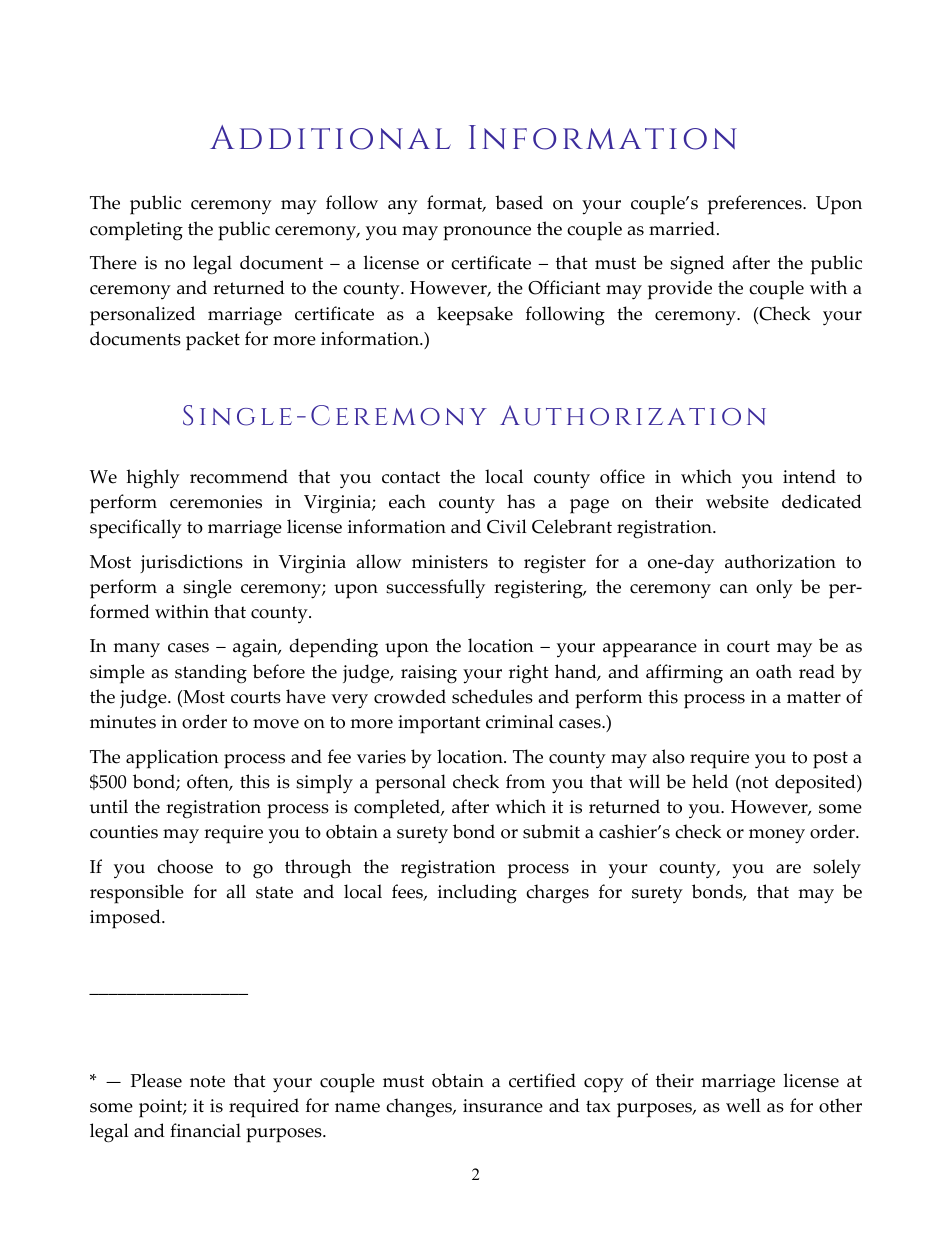 Image resolution: width=952 pixels, height=1233 pixels. I want to click on insurance, so click(503, 1106).
